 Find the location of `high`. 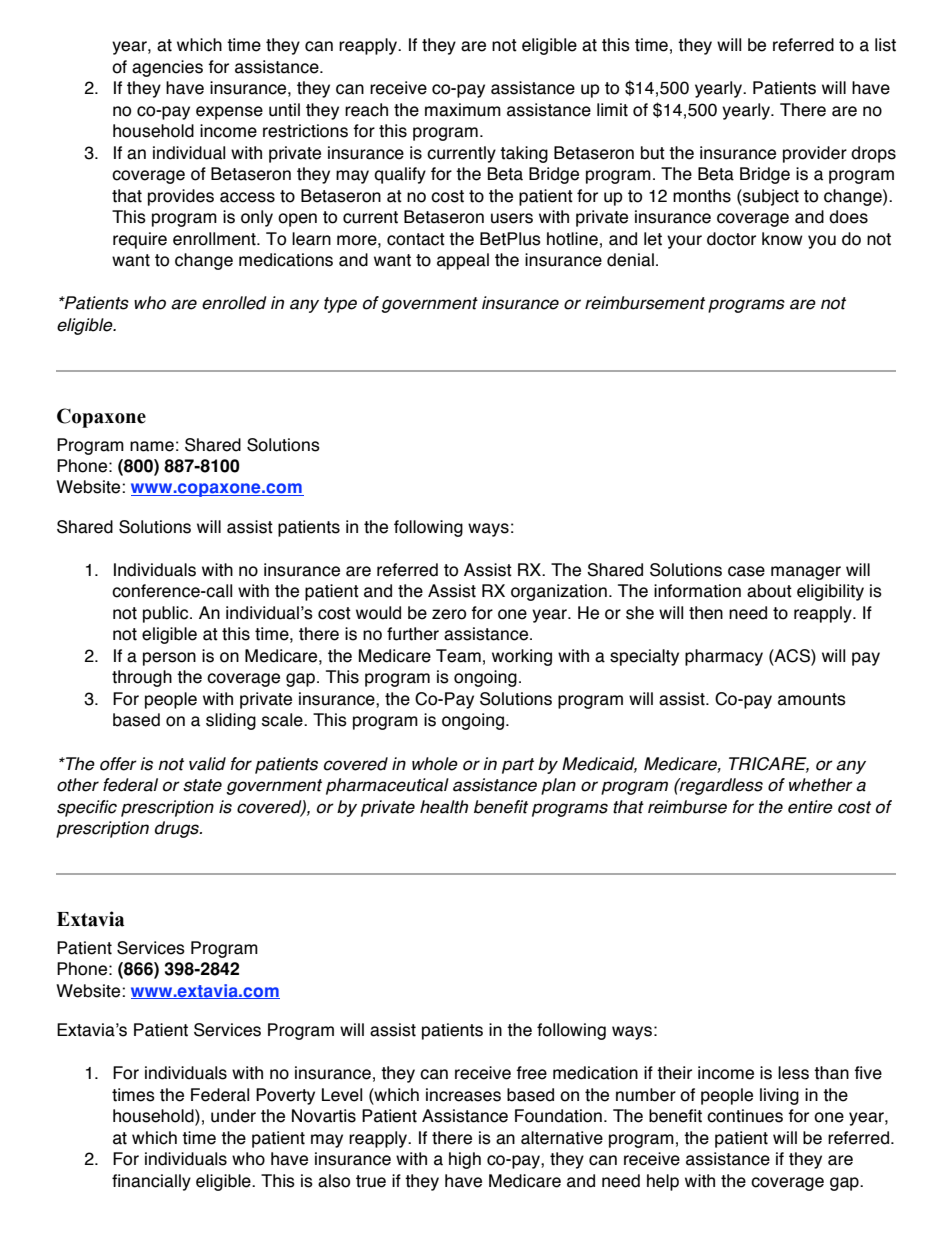

high is located at coordinates (465, 1160).
